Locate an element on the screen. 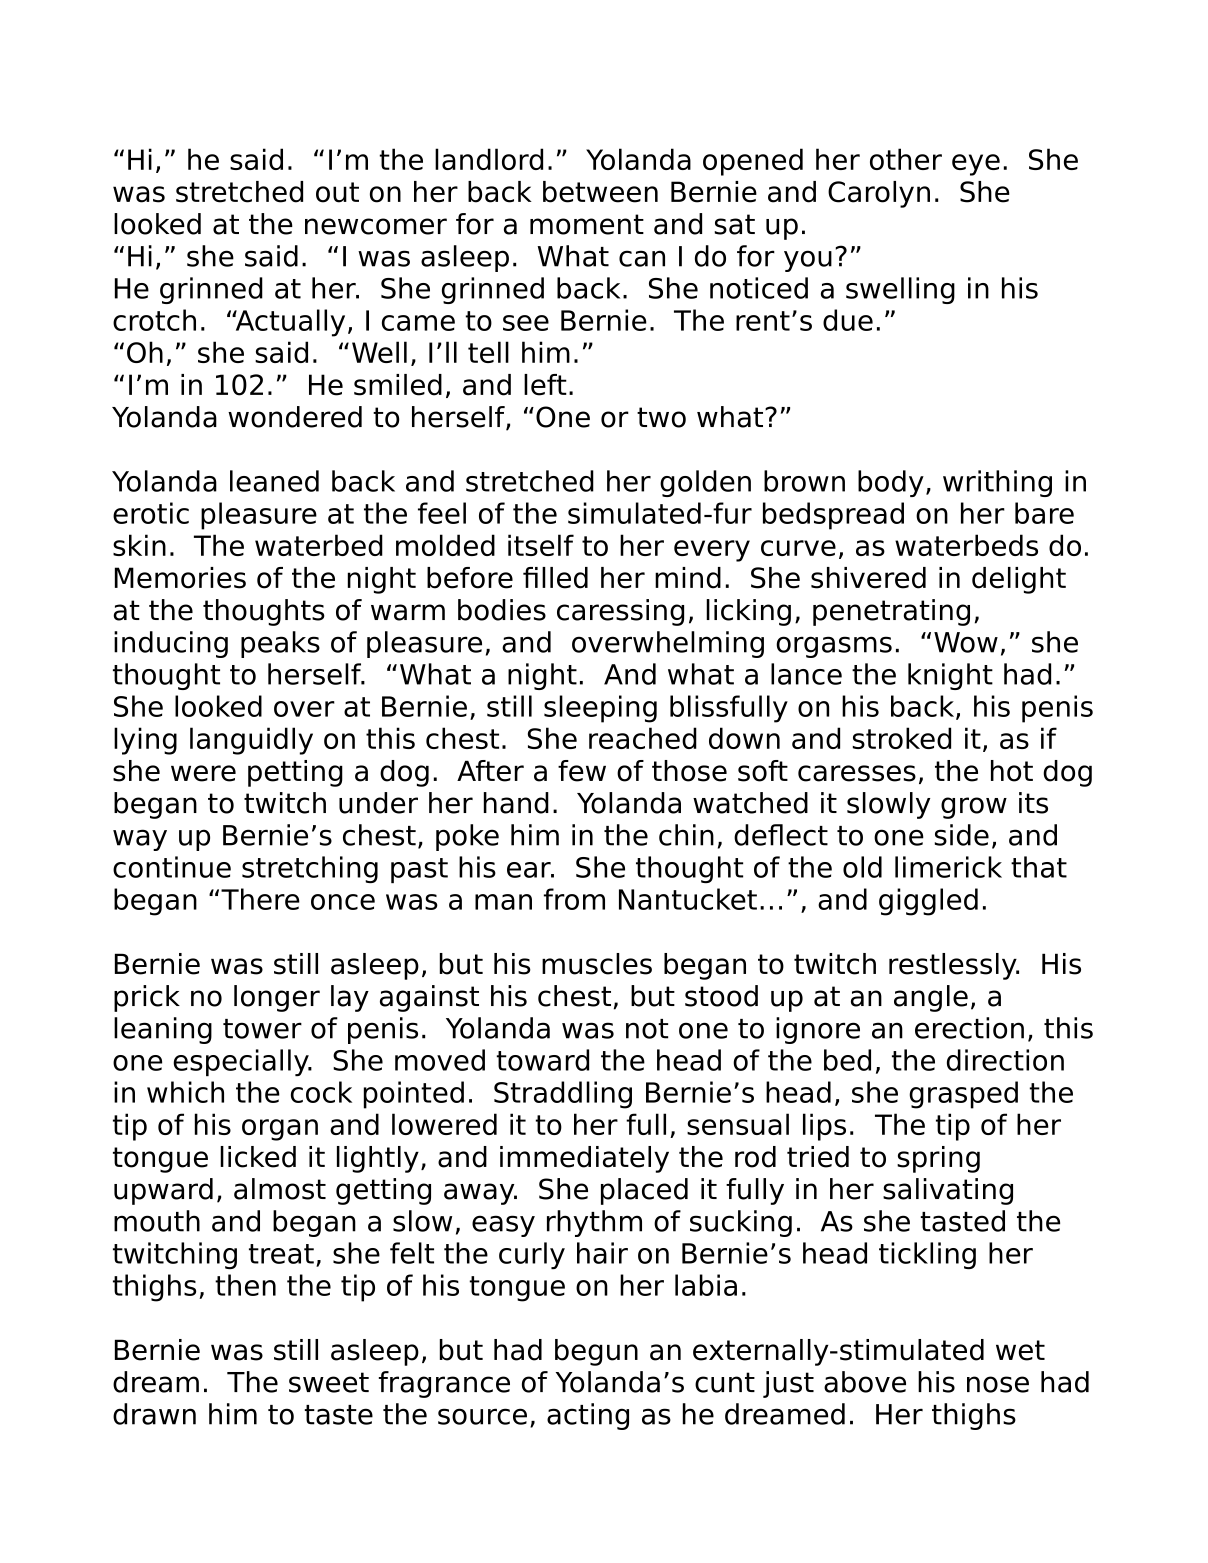 Image resolution: width=1208 pixels, height=1563 pixels. newcomer is located at coordinates (376, 226).
